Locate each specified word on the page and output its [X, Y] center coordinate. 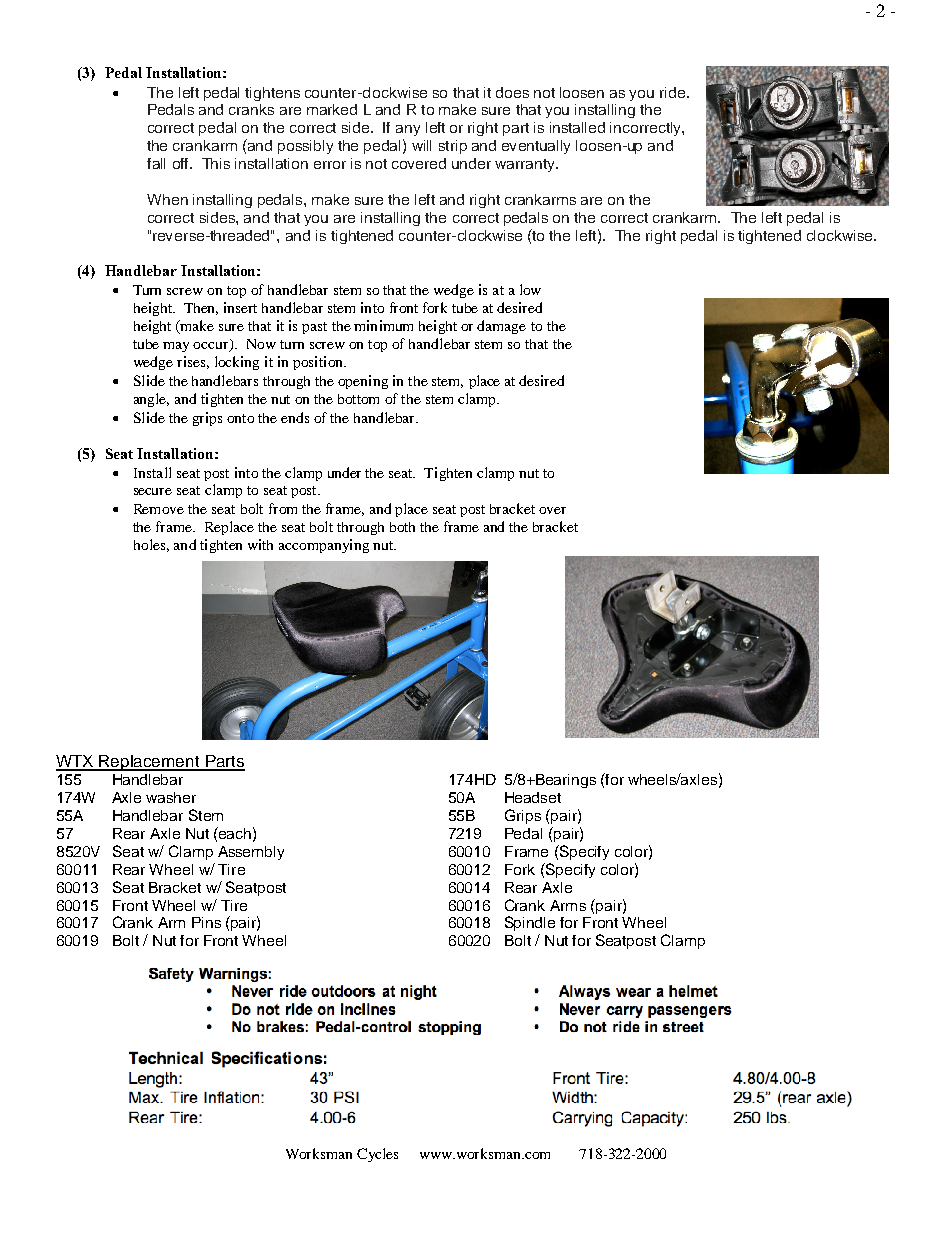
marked [332, 109]
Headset [533, 797]
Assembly [251, 853]
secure [153, 491]
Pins [206, 922]
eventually [536, 147]
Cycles [377, 1155]
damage [501, 327]
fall [156, 163]
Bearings [565, 781]
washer [171, 797]
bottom [358, 399]
